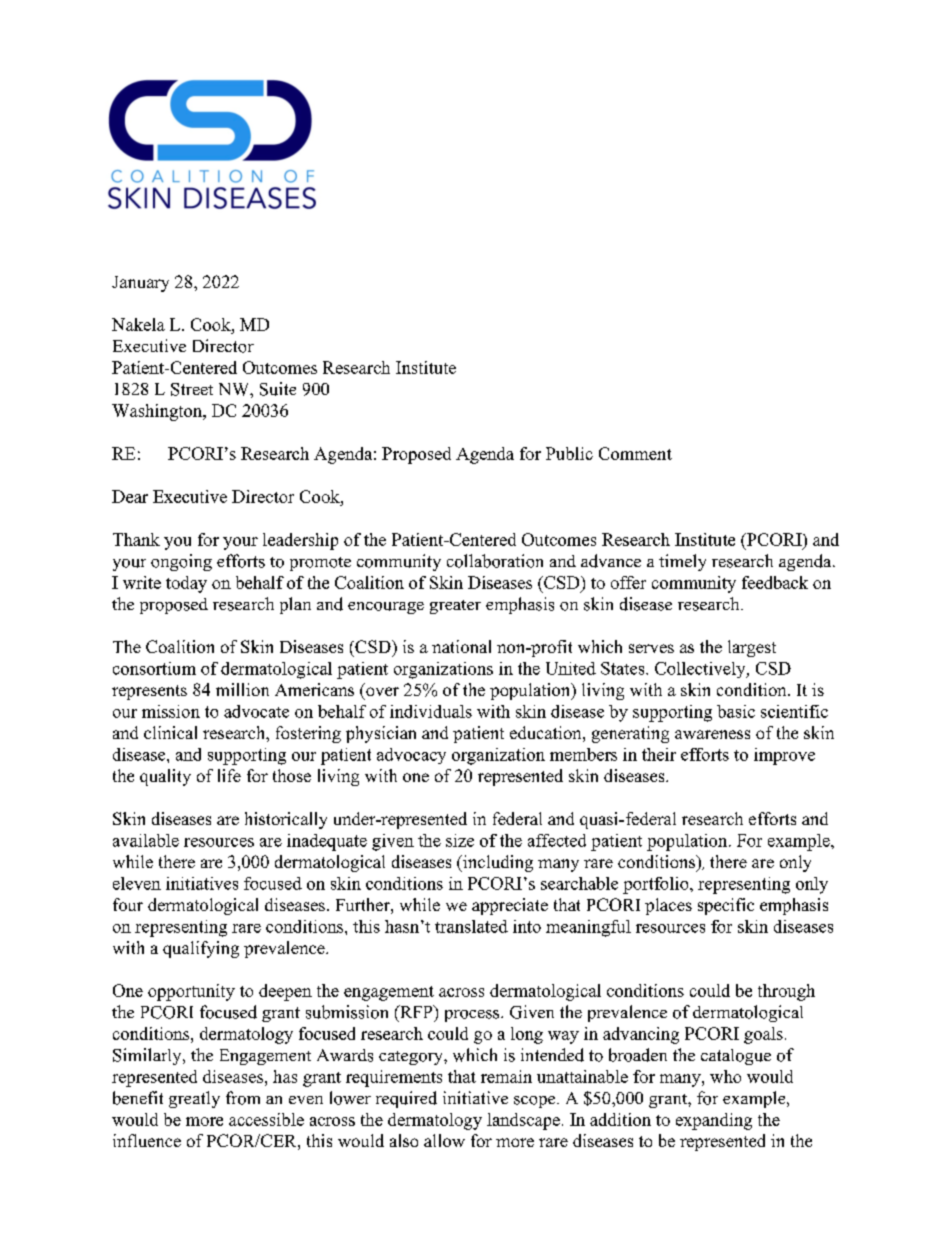  Describe the element at coordinates (495, 561) in the document. I see `collaboration` at that location.
